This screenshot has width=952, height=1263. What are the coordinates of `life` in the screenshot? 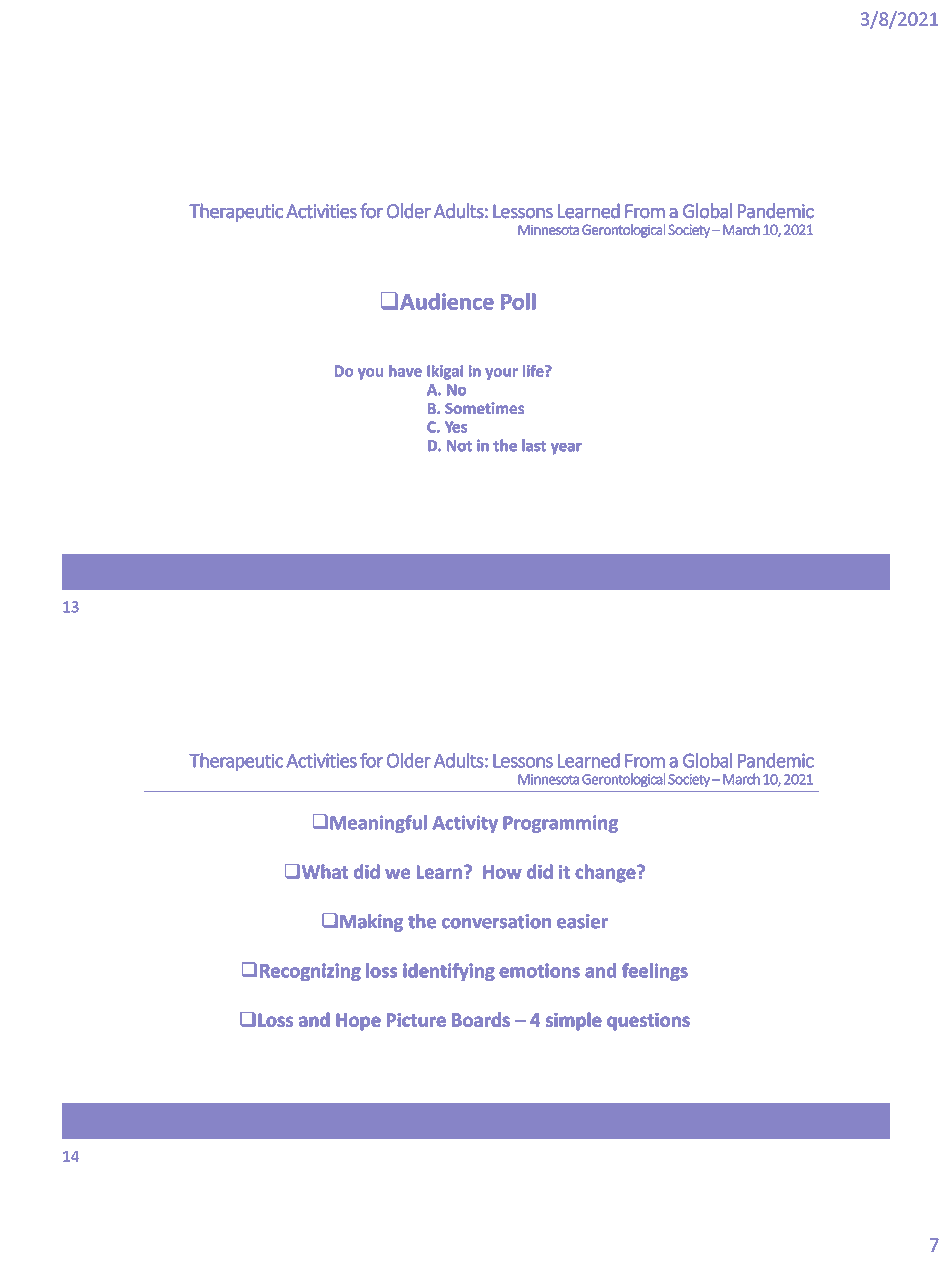 It's located at (534, 371).
